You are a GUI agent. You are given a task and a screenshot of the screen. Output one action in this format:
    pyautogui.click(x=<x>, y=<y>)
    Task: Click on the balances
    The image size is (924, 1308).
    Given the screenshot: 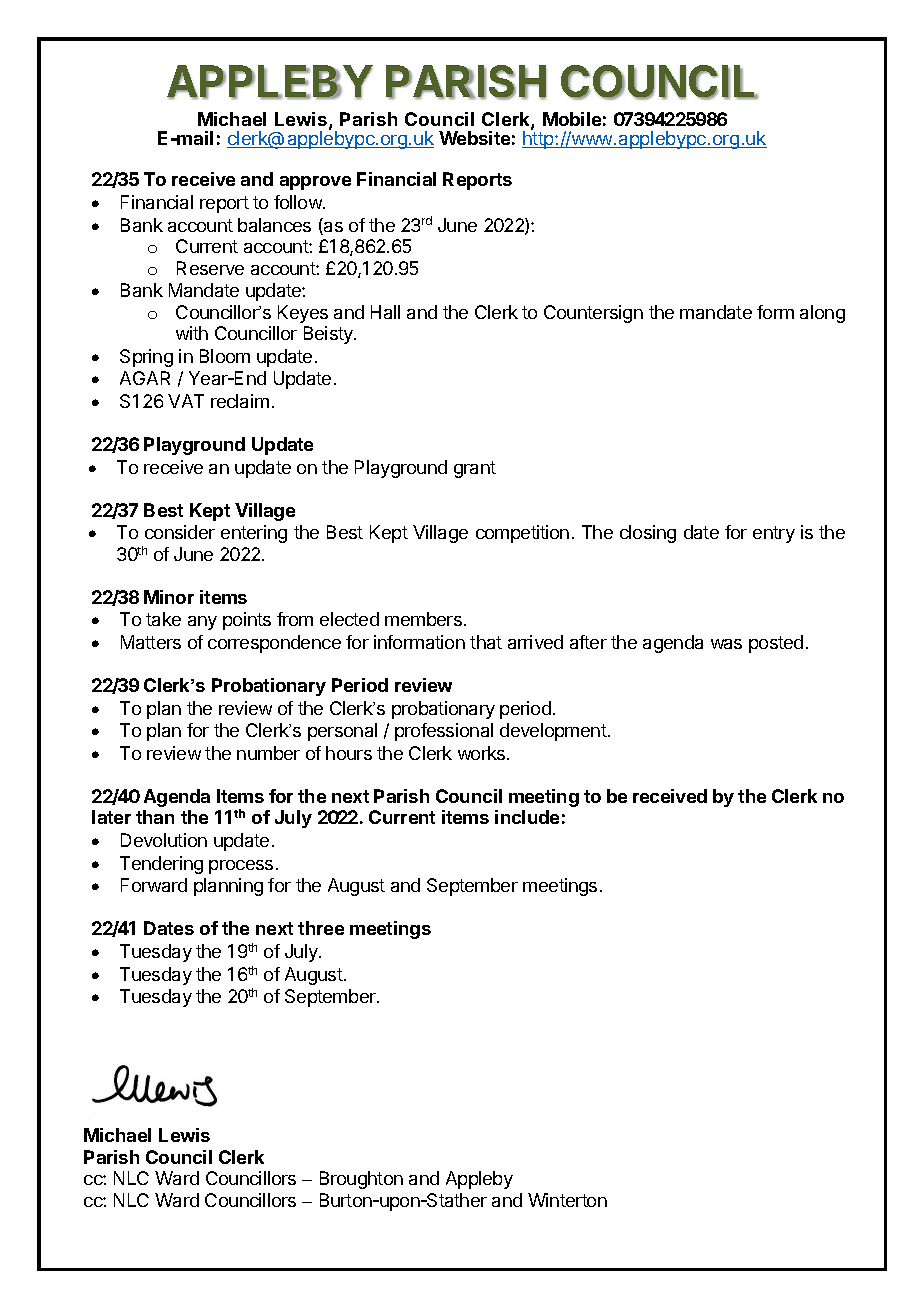 What is the action you would take?
    pyautogui.click(x=274, y=225)
